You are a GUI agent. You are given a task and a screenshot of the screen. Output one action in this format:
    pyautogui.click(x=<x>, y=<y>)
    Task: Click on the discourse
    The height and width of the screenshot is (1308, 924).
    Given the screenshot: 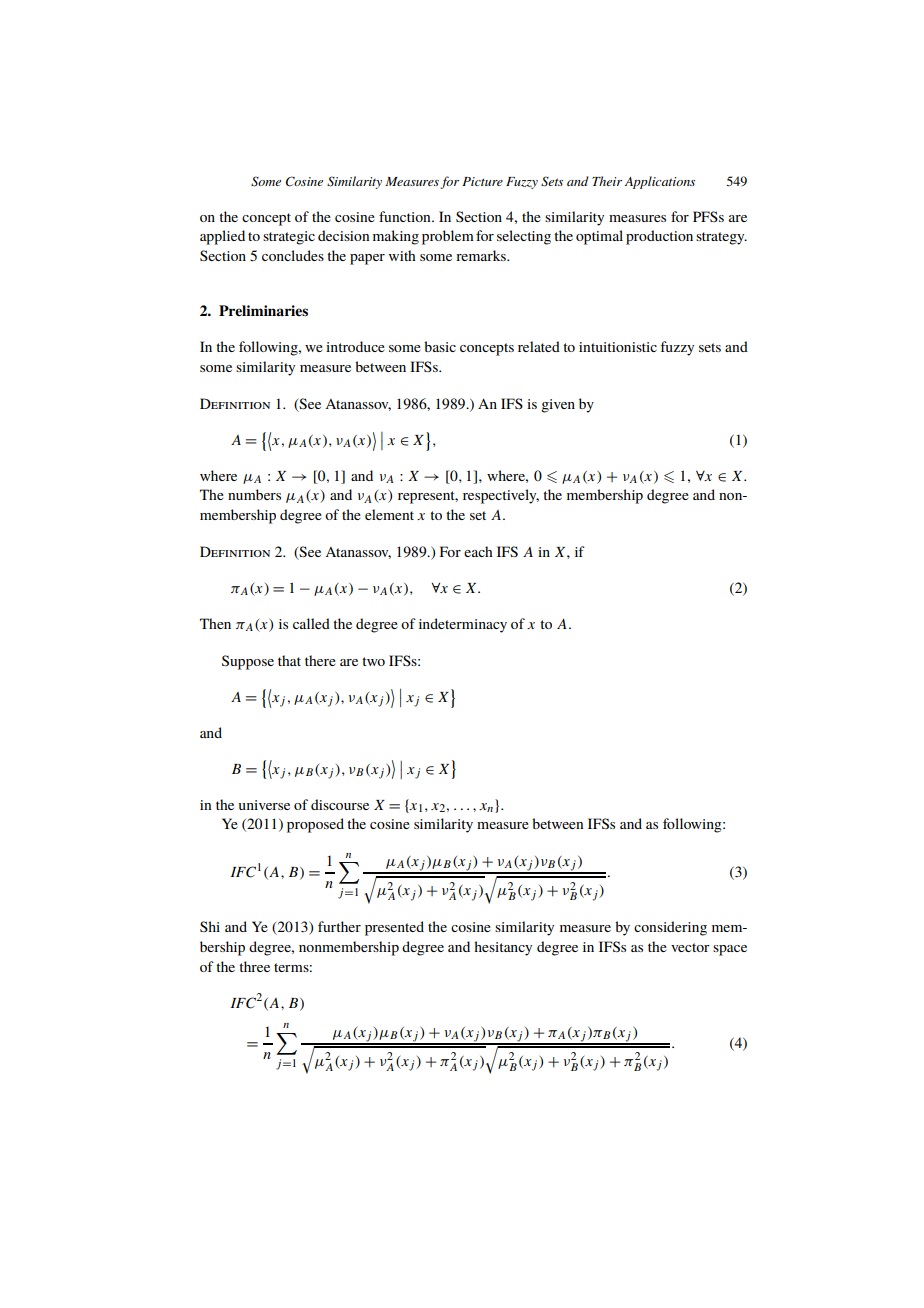 What is the action you would take?
    pyautogui.click(x=340, y=804)
